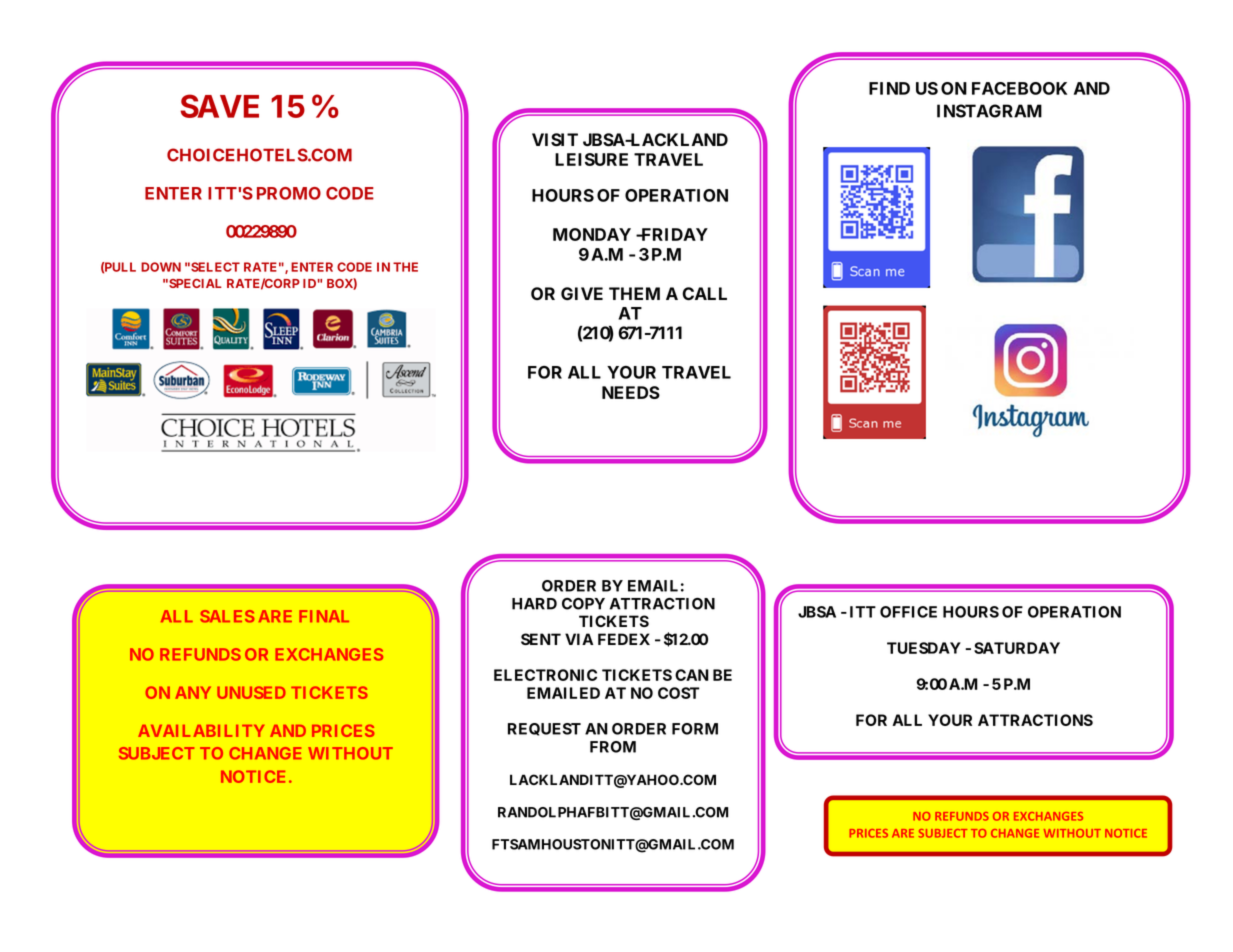 This screenshot has height=952, width=1233. Describe the element at coordinates (555, 140) in the screenshot. I see `VISIT` at that location.
